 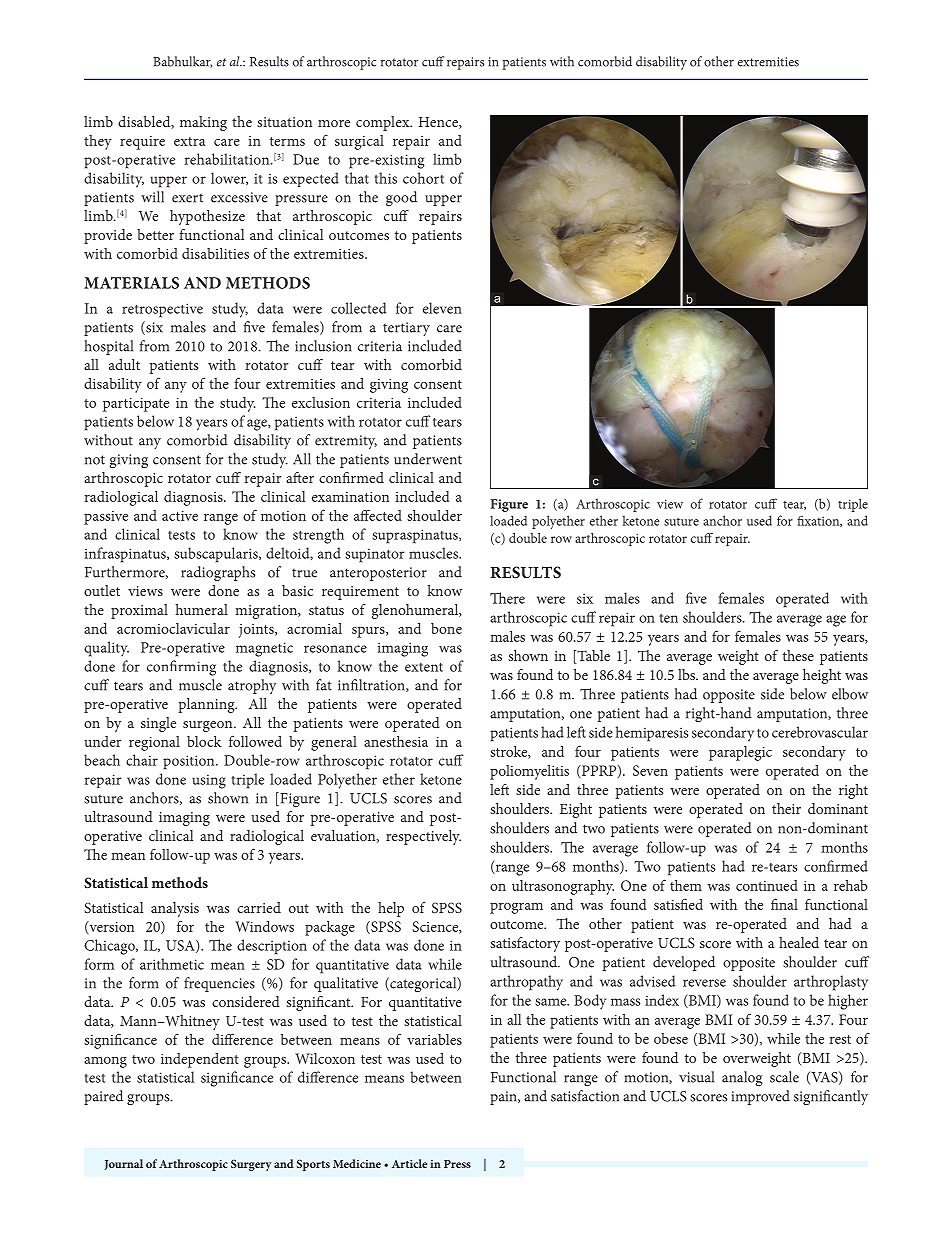 I want to click on retrospective, so click(x=162, y=310).
